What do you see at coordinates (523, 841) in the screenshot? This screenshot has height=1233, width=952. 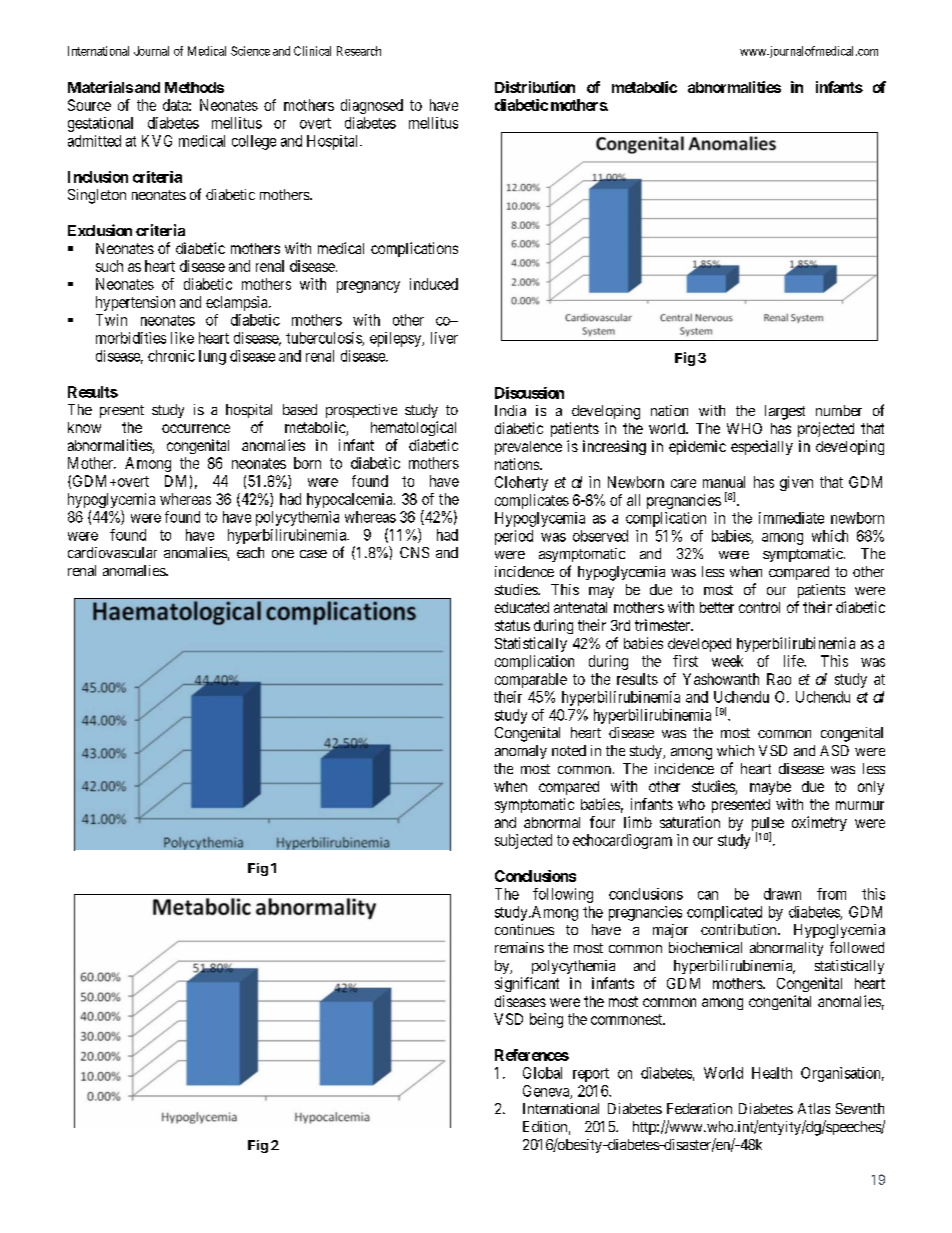 I see `subjected` at bounding box center [523, 841].
